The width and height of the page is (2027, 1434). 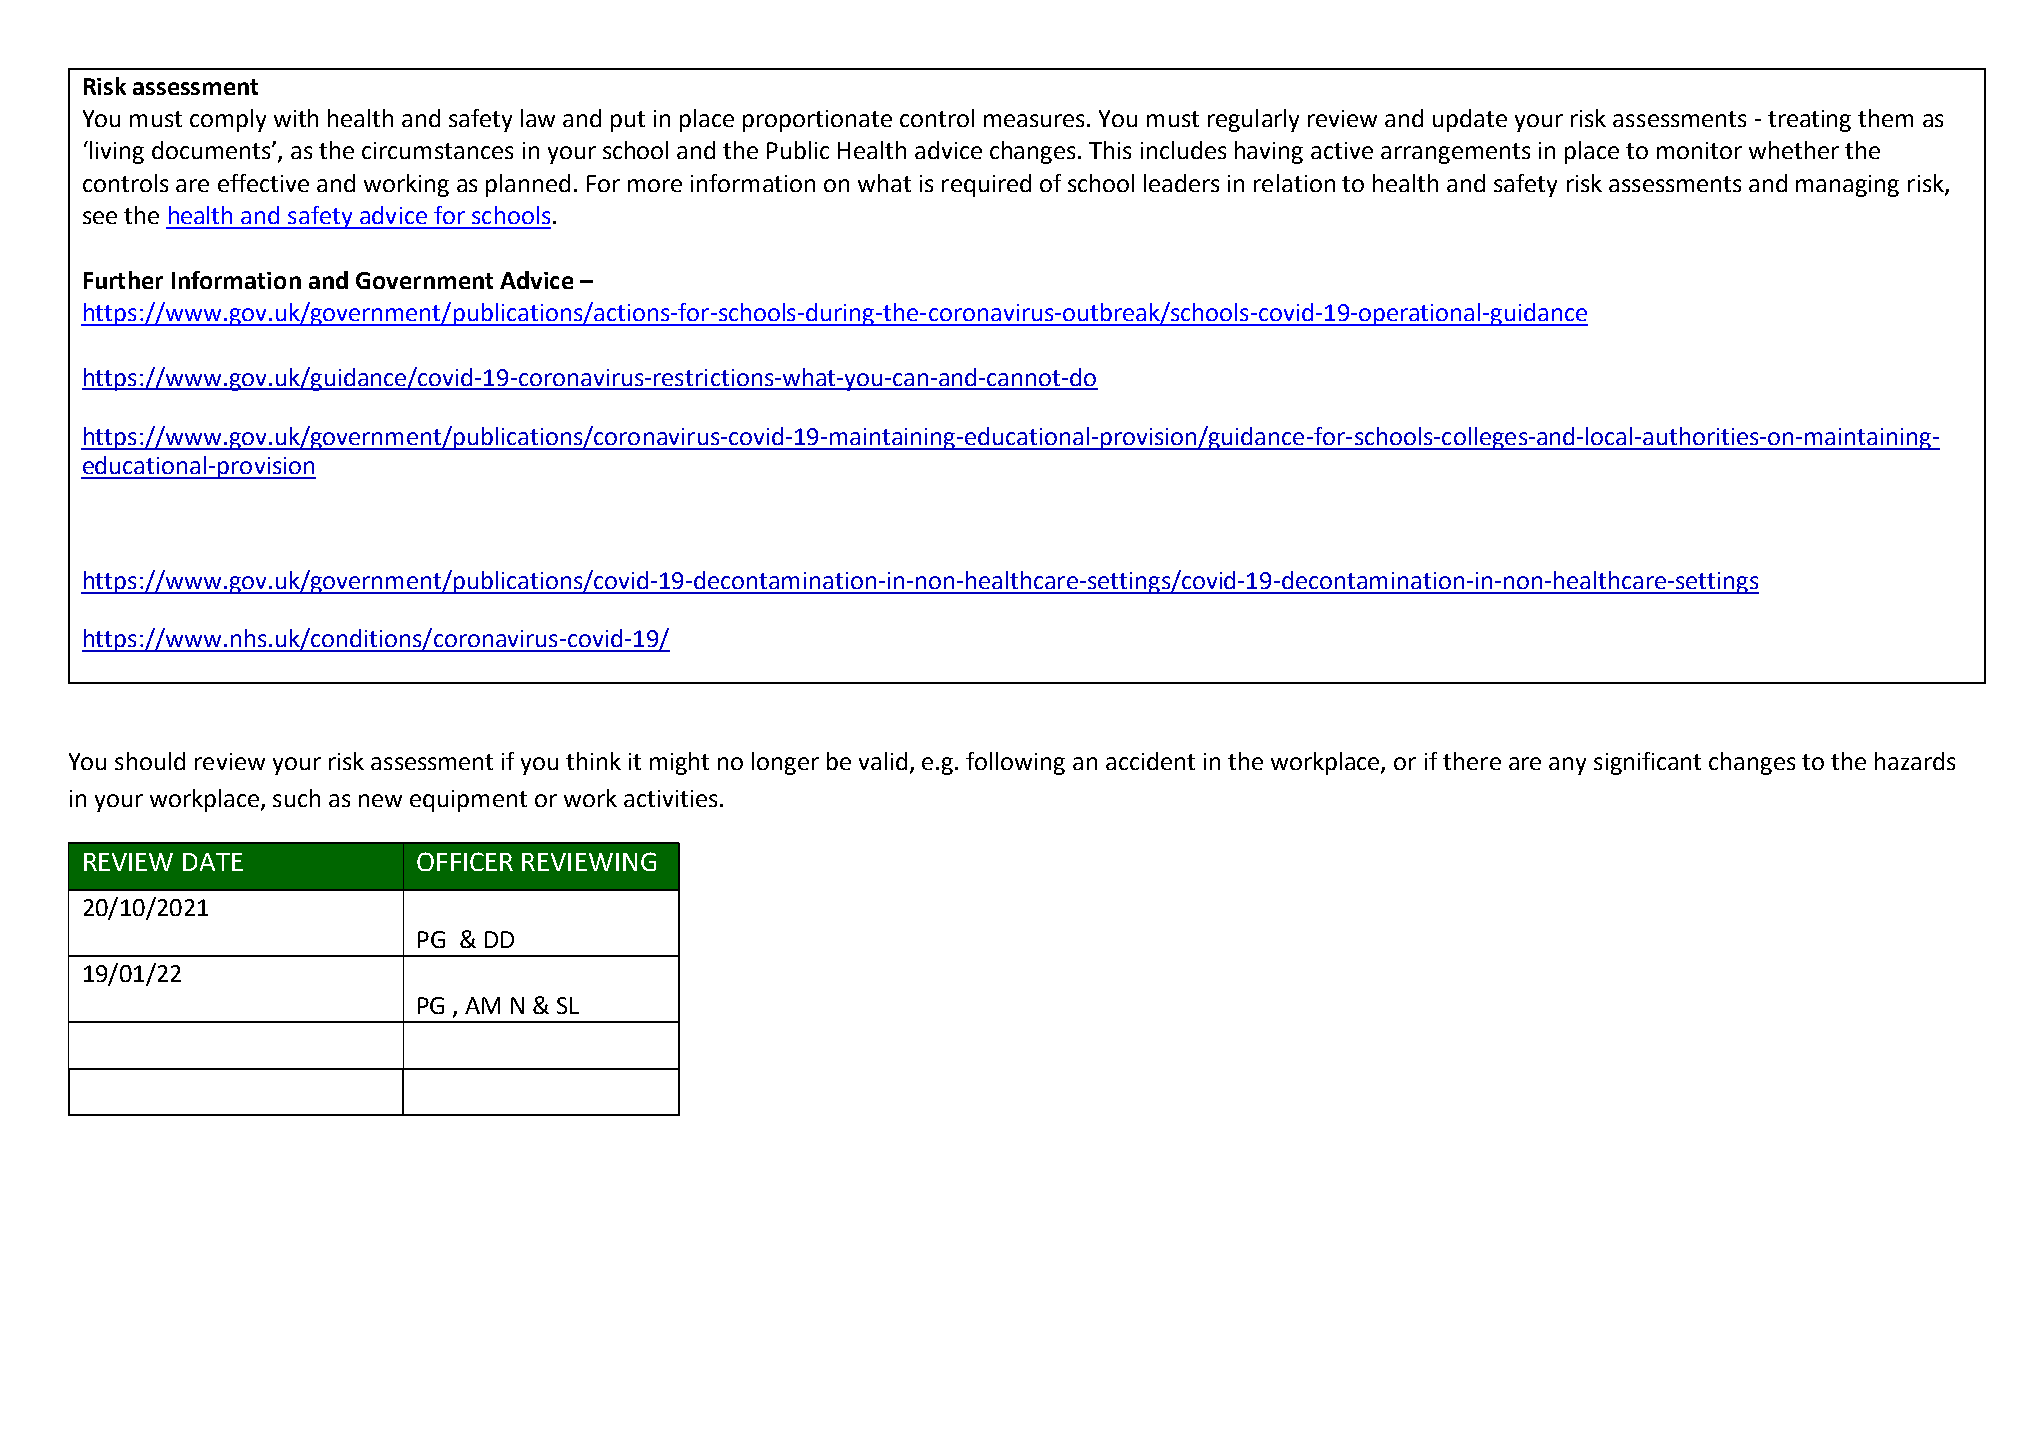 I want to click on valid, so click(x=883, y=761).
